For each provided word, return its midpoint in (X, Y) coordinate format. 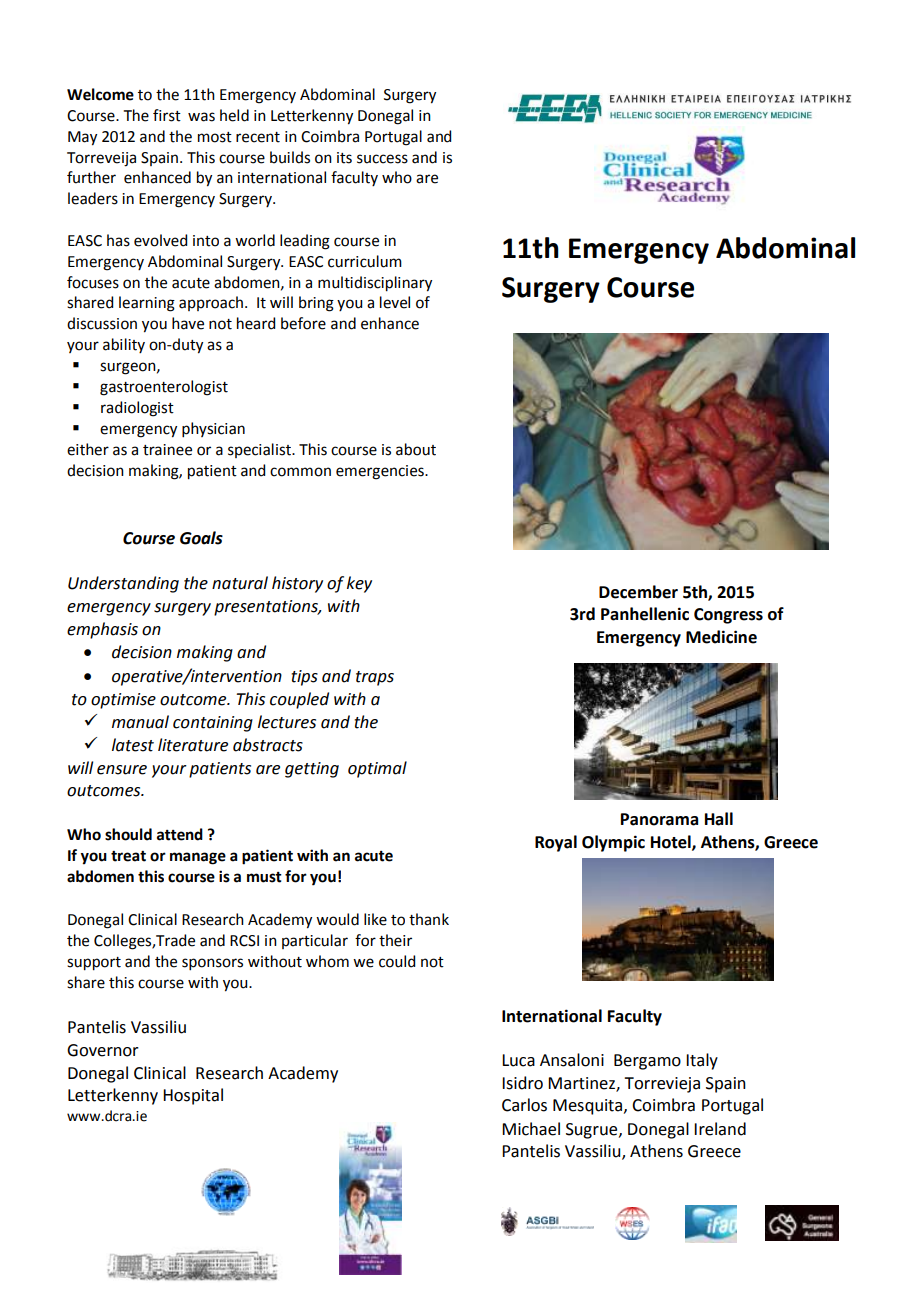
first (167, 115)
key (359, 584)
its (344, 158)
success (382, 159)
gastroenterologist (164, 388)
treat (128, 856)
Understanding (123, 584)
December (638, 592)
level (395, 302)
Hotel (672, 842)
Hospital (193, 1096)
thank (429, 919)
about (416, 449)
